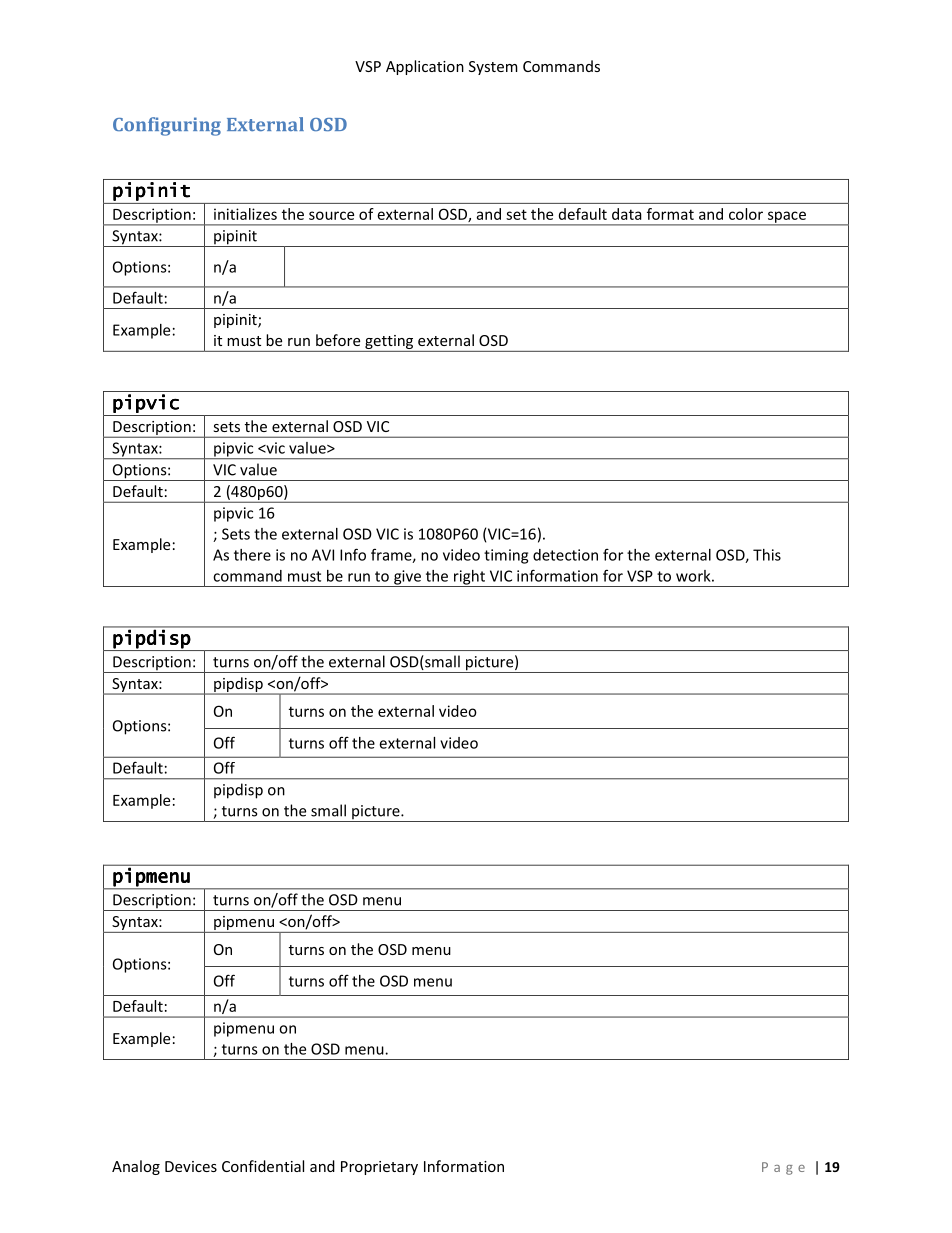 Image resolution: width=952 pixels, height=1233 pixels. What do you see at coordinates (191, 1166) in the screenshot?
I see `Devices` at bounding box center [191, 1166].
